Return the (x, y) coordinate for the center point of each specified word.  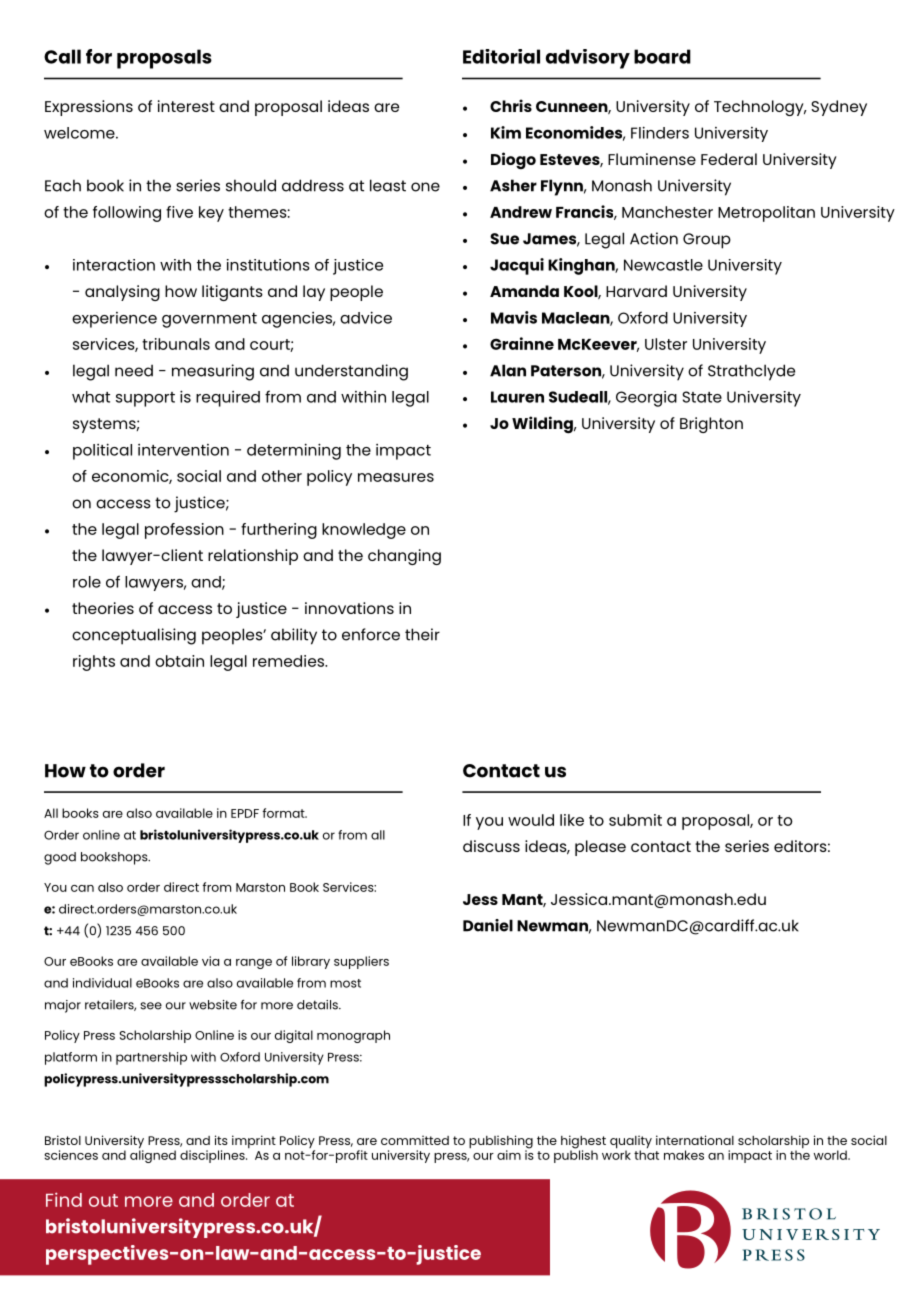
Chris (511, 105)
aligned (153, 1155)
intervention (183, 450)
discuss (491, 846)
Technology (760, 108)
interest (186, 106)
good (60, 858)
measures (396, 477)
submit (635, 820)
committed (415, 1140)
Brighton (711, 425)
